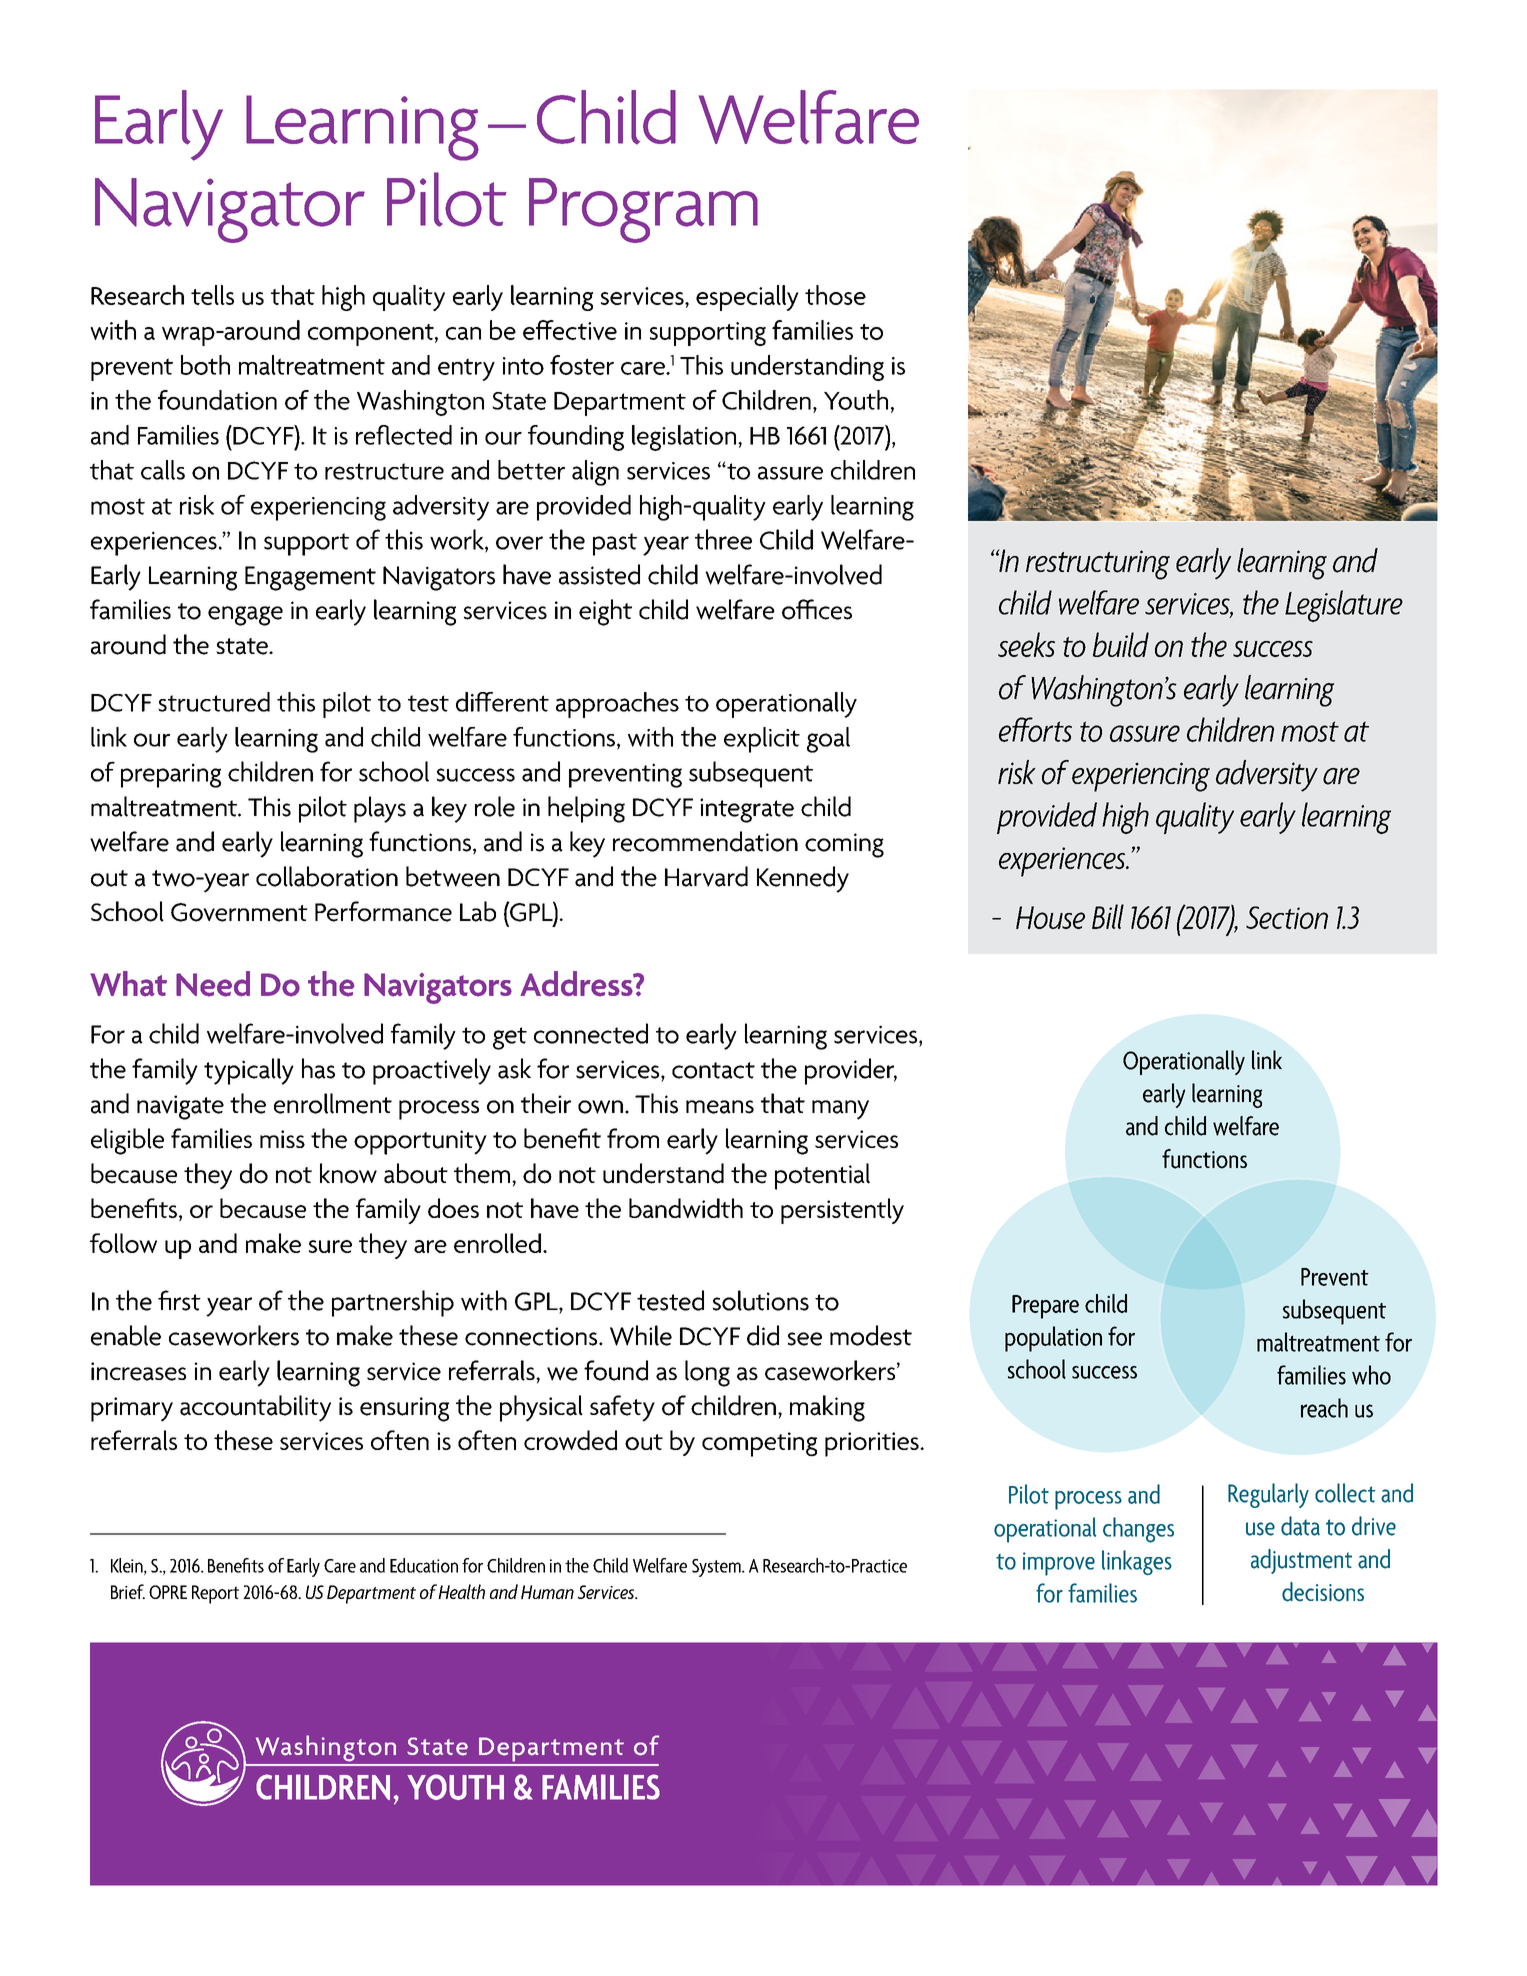 This image has height=1976, width=1527. What do you see at coordinates (282, 1139) in the image?
I see `miss` at bounding box center [282, 1139].
